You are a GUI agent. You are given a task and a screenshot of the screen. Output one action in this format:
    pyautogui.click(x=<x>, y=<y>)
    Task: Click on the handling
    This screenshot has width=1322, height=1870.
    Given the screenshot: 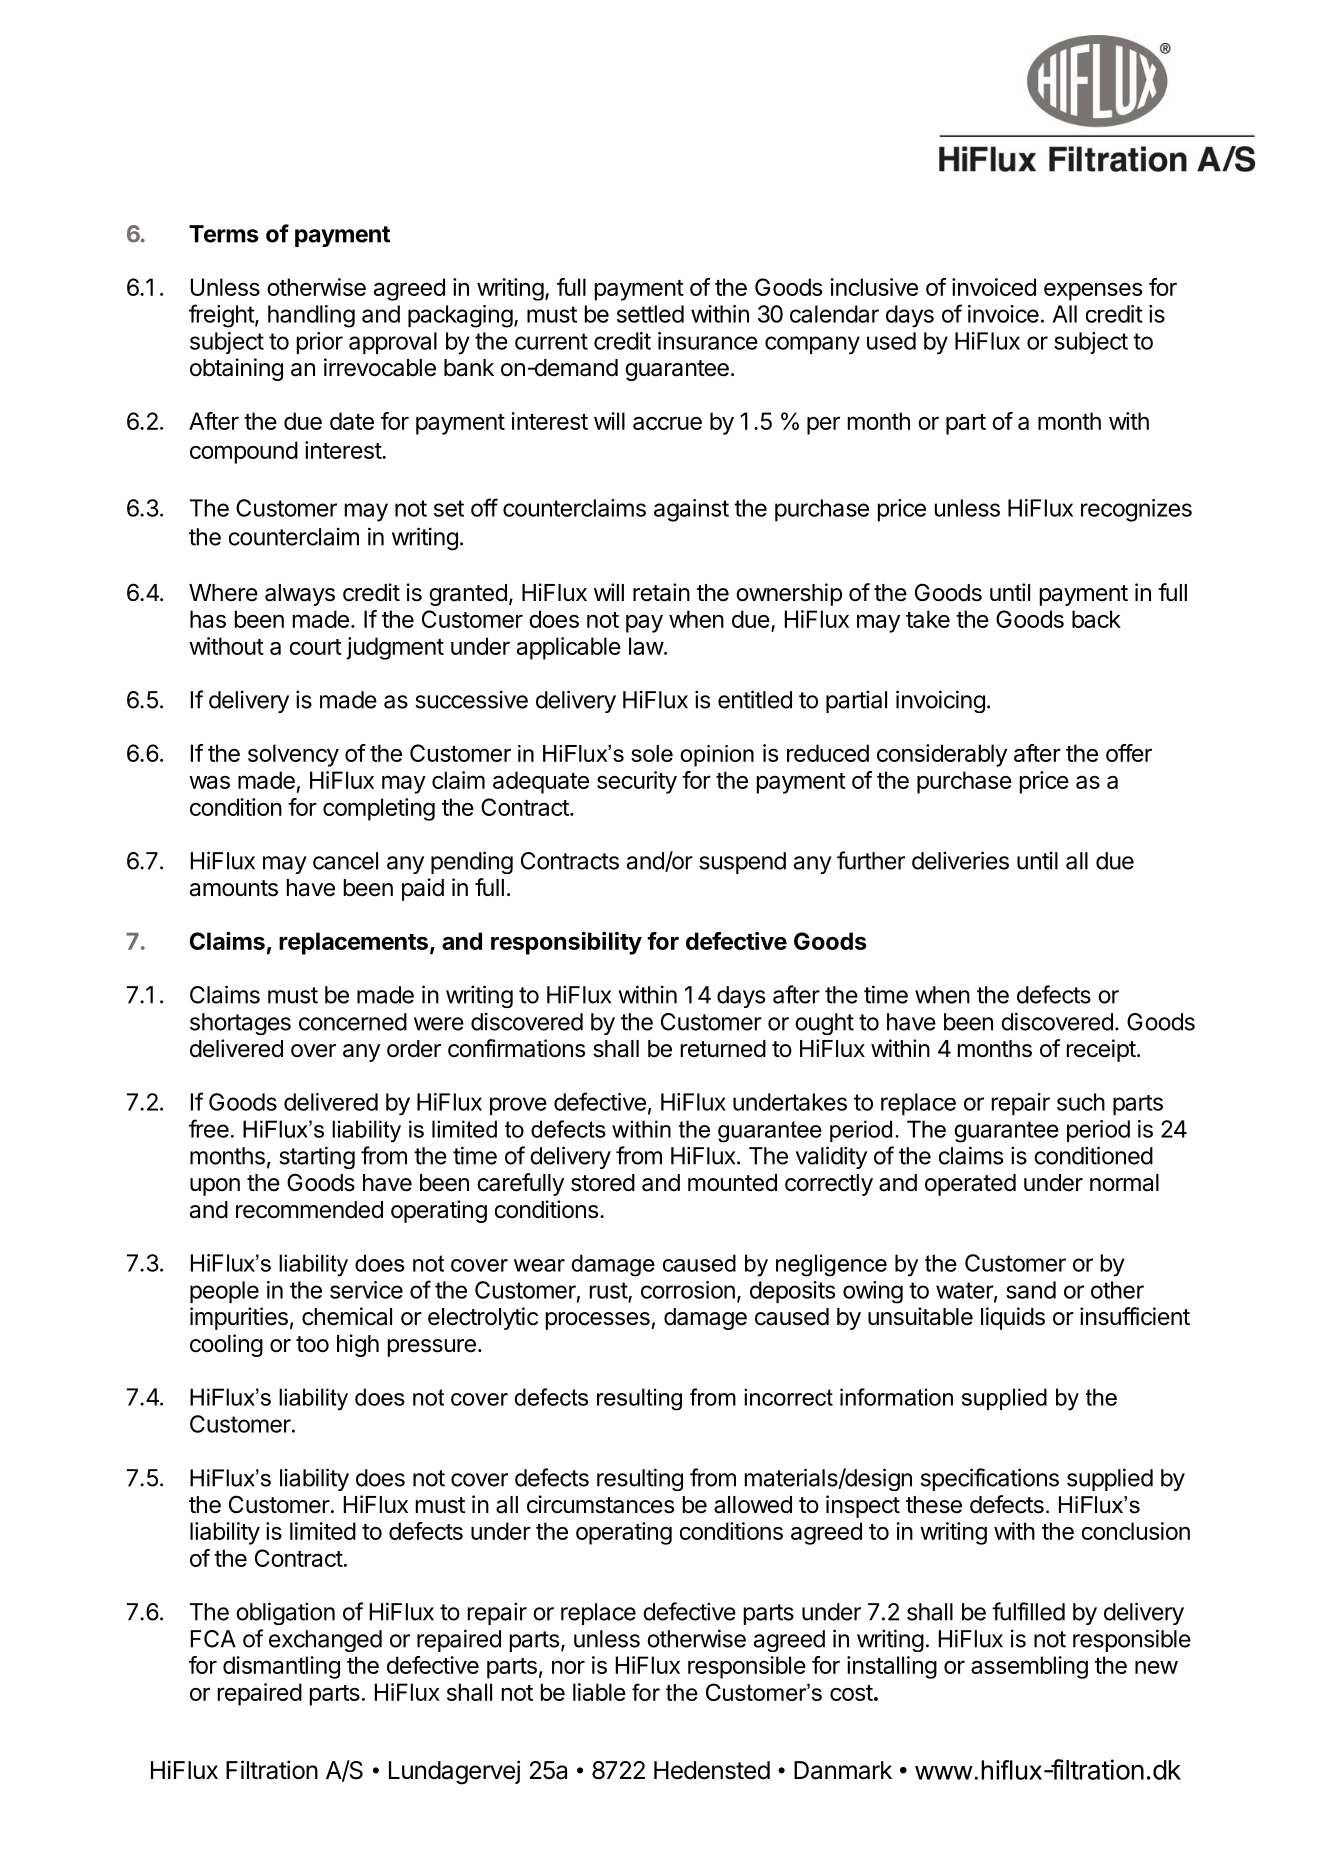 What is the action you would take?
    pyautogui.click(x=311, y=316)
